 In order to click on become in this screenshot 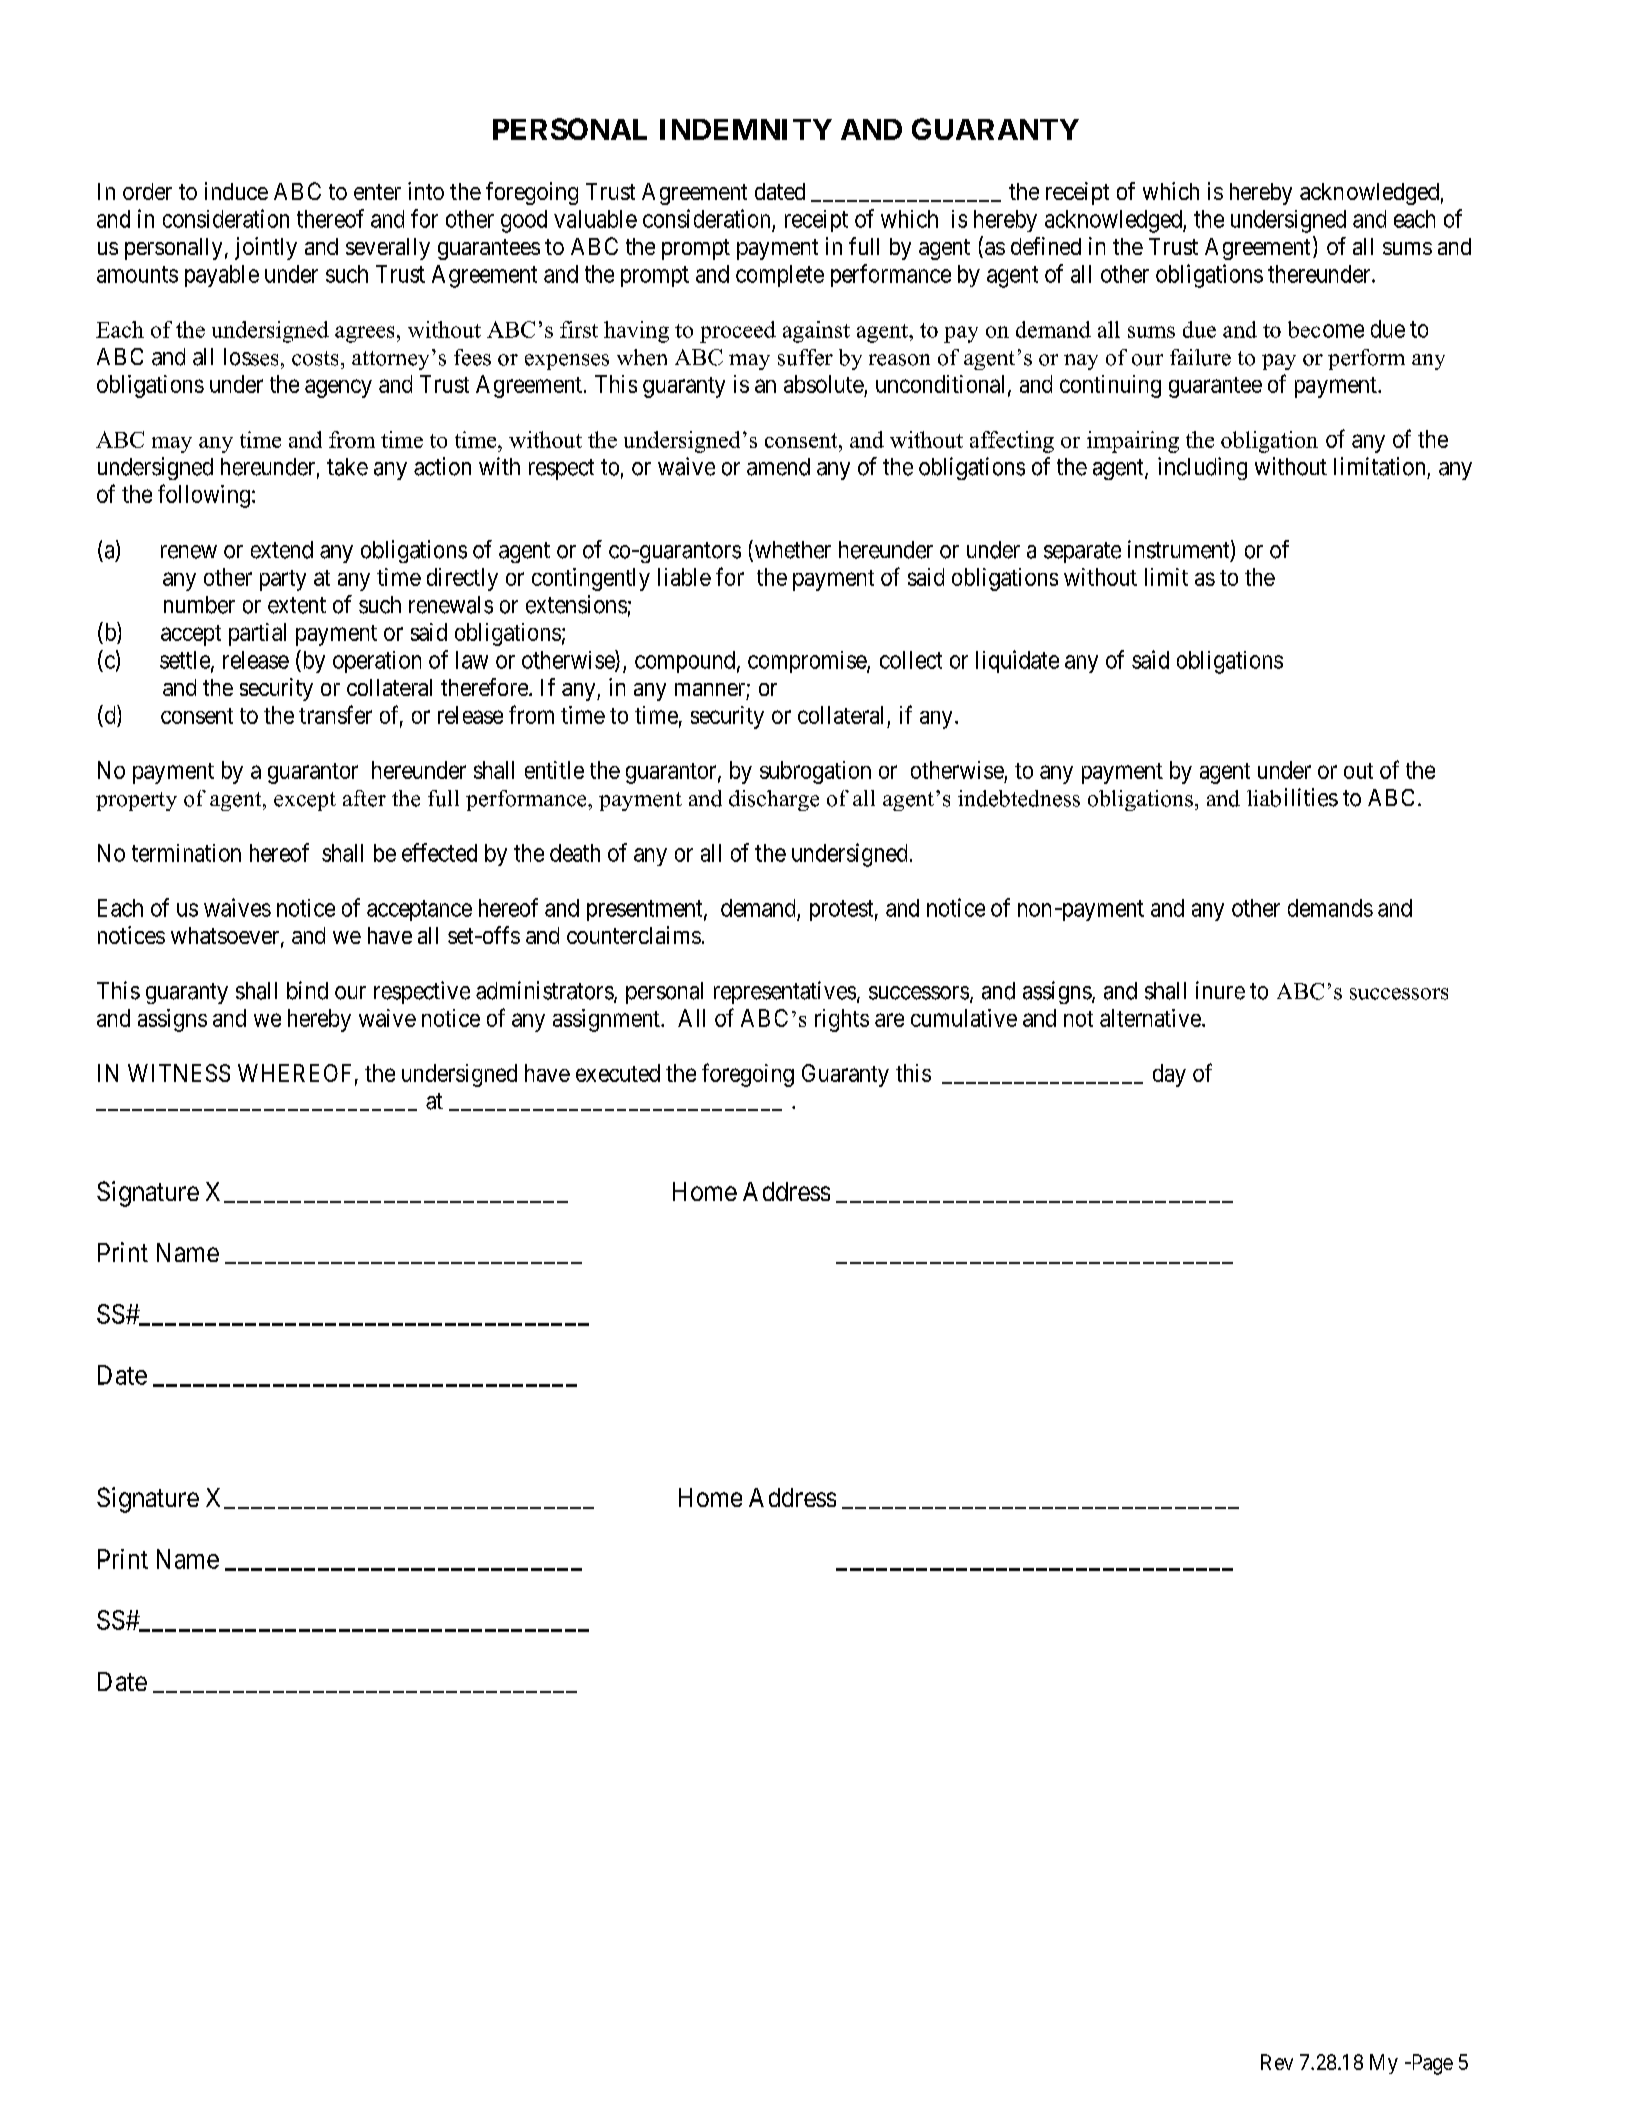, I will do `click(1326, 329)`.
